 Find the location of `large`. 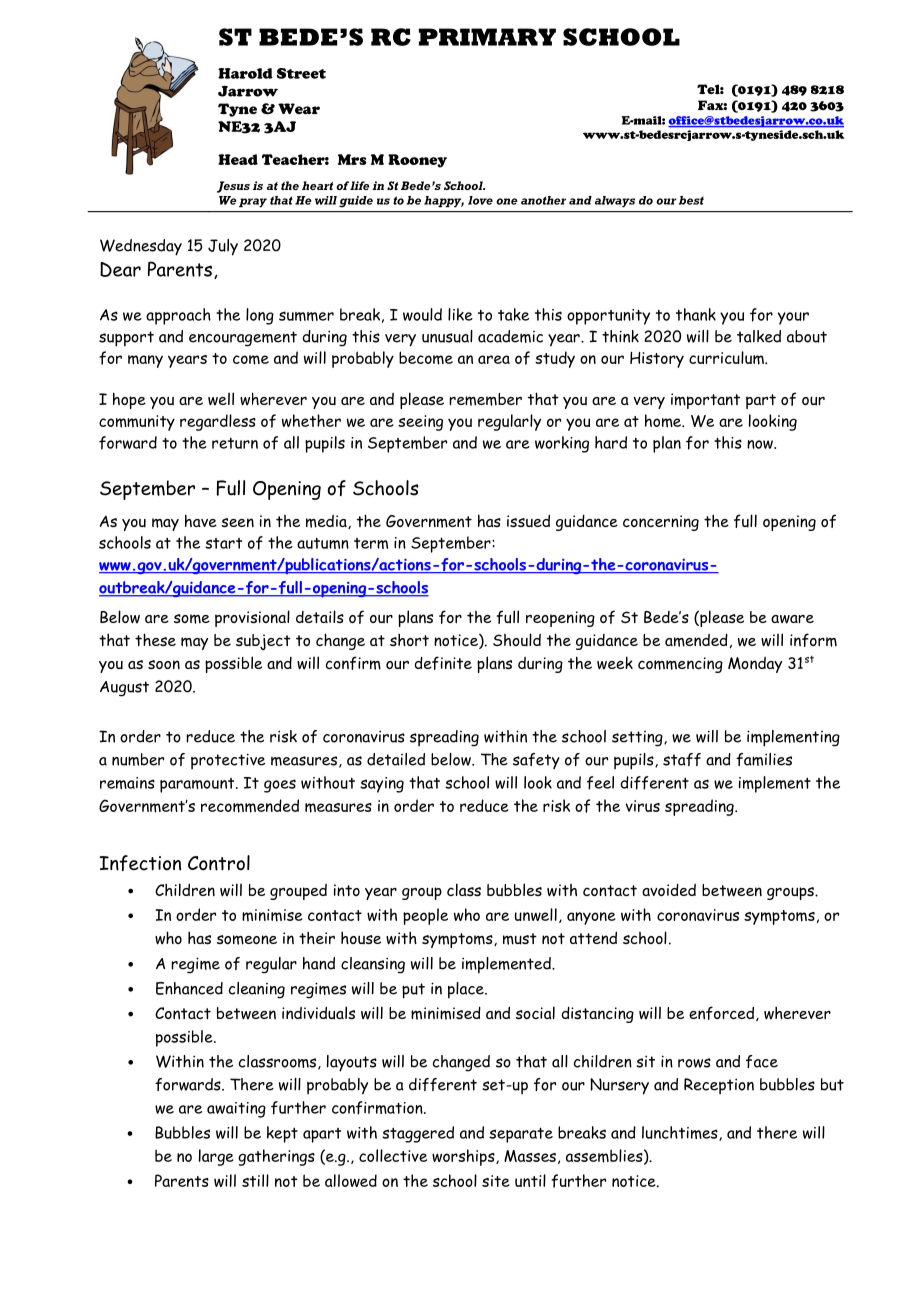

large is located at coordinates (216, 1157).
